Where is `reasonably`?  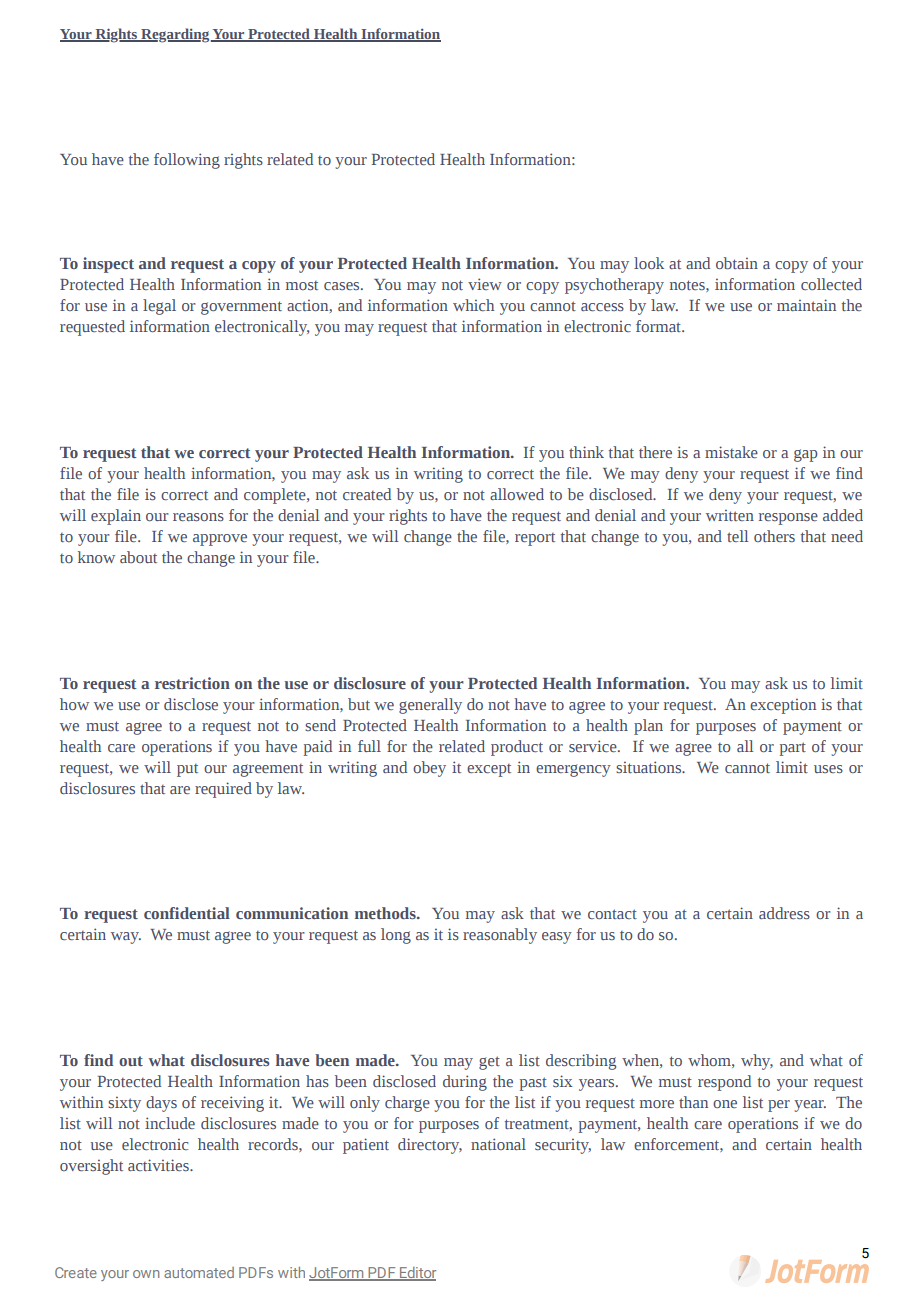 reasonably is located at coordinates (500, 936).
